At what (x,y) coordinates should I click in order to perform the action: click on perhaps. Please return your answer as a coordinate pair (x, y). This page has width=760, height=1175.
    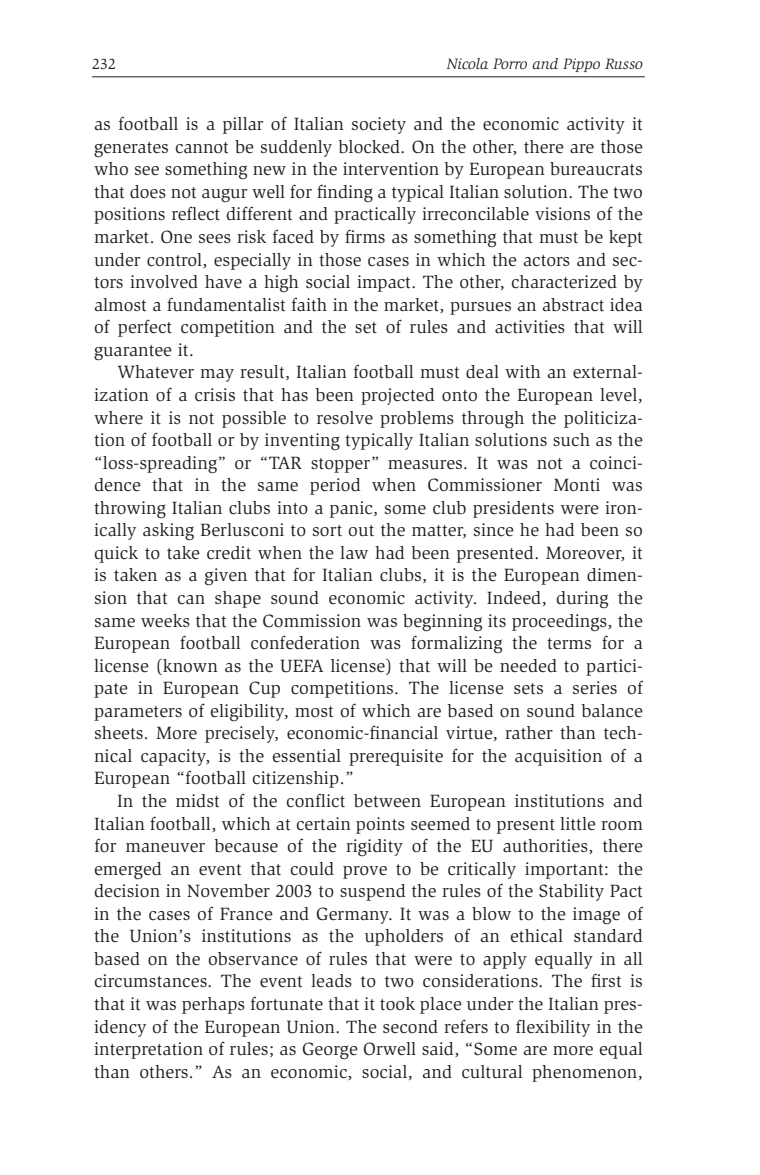
    Looking at the image, I should click on (213, 1005).
